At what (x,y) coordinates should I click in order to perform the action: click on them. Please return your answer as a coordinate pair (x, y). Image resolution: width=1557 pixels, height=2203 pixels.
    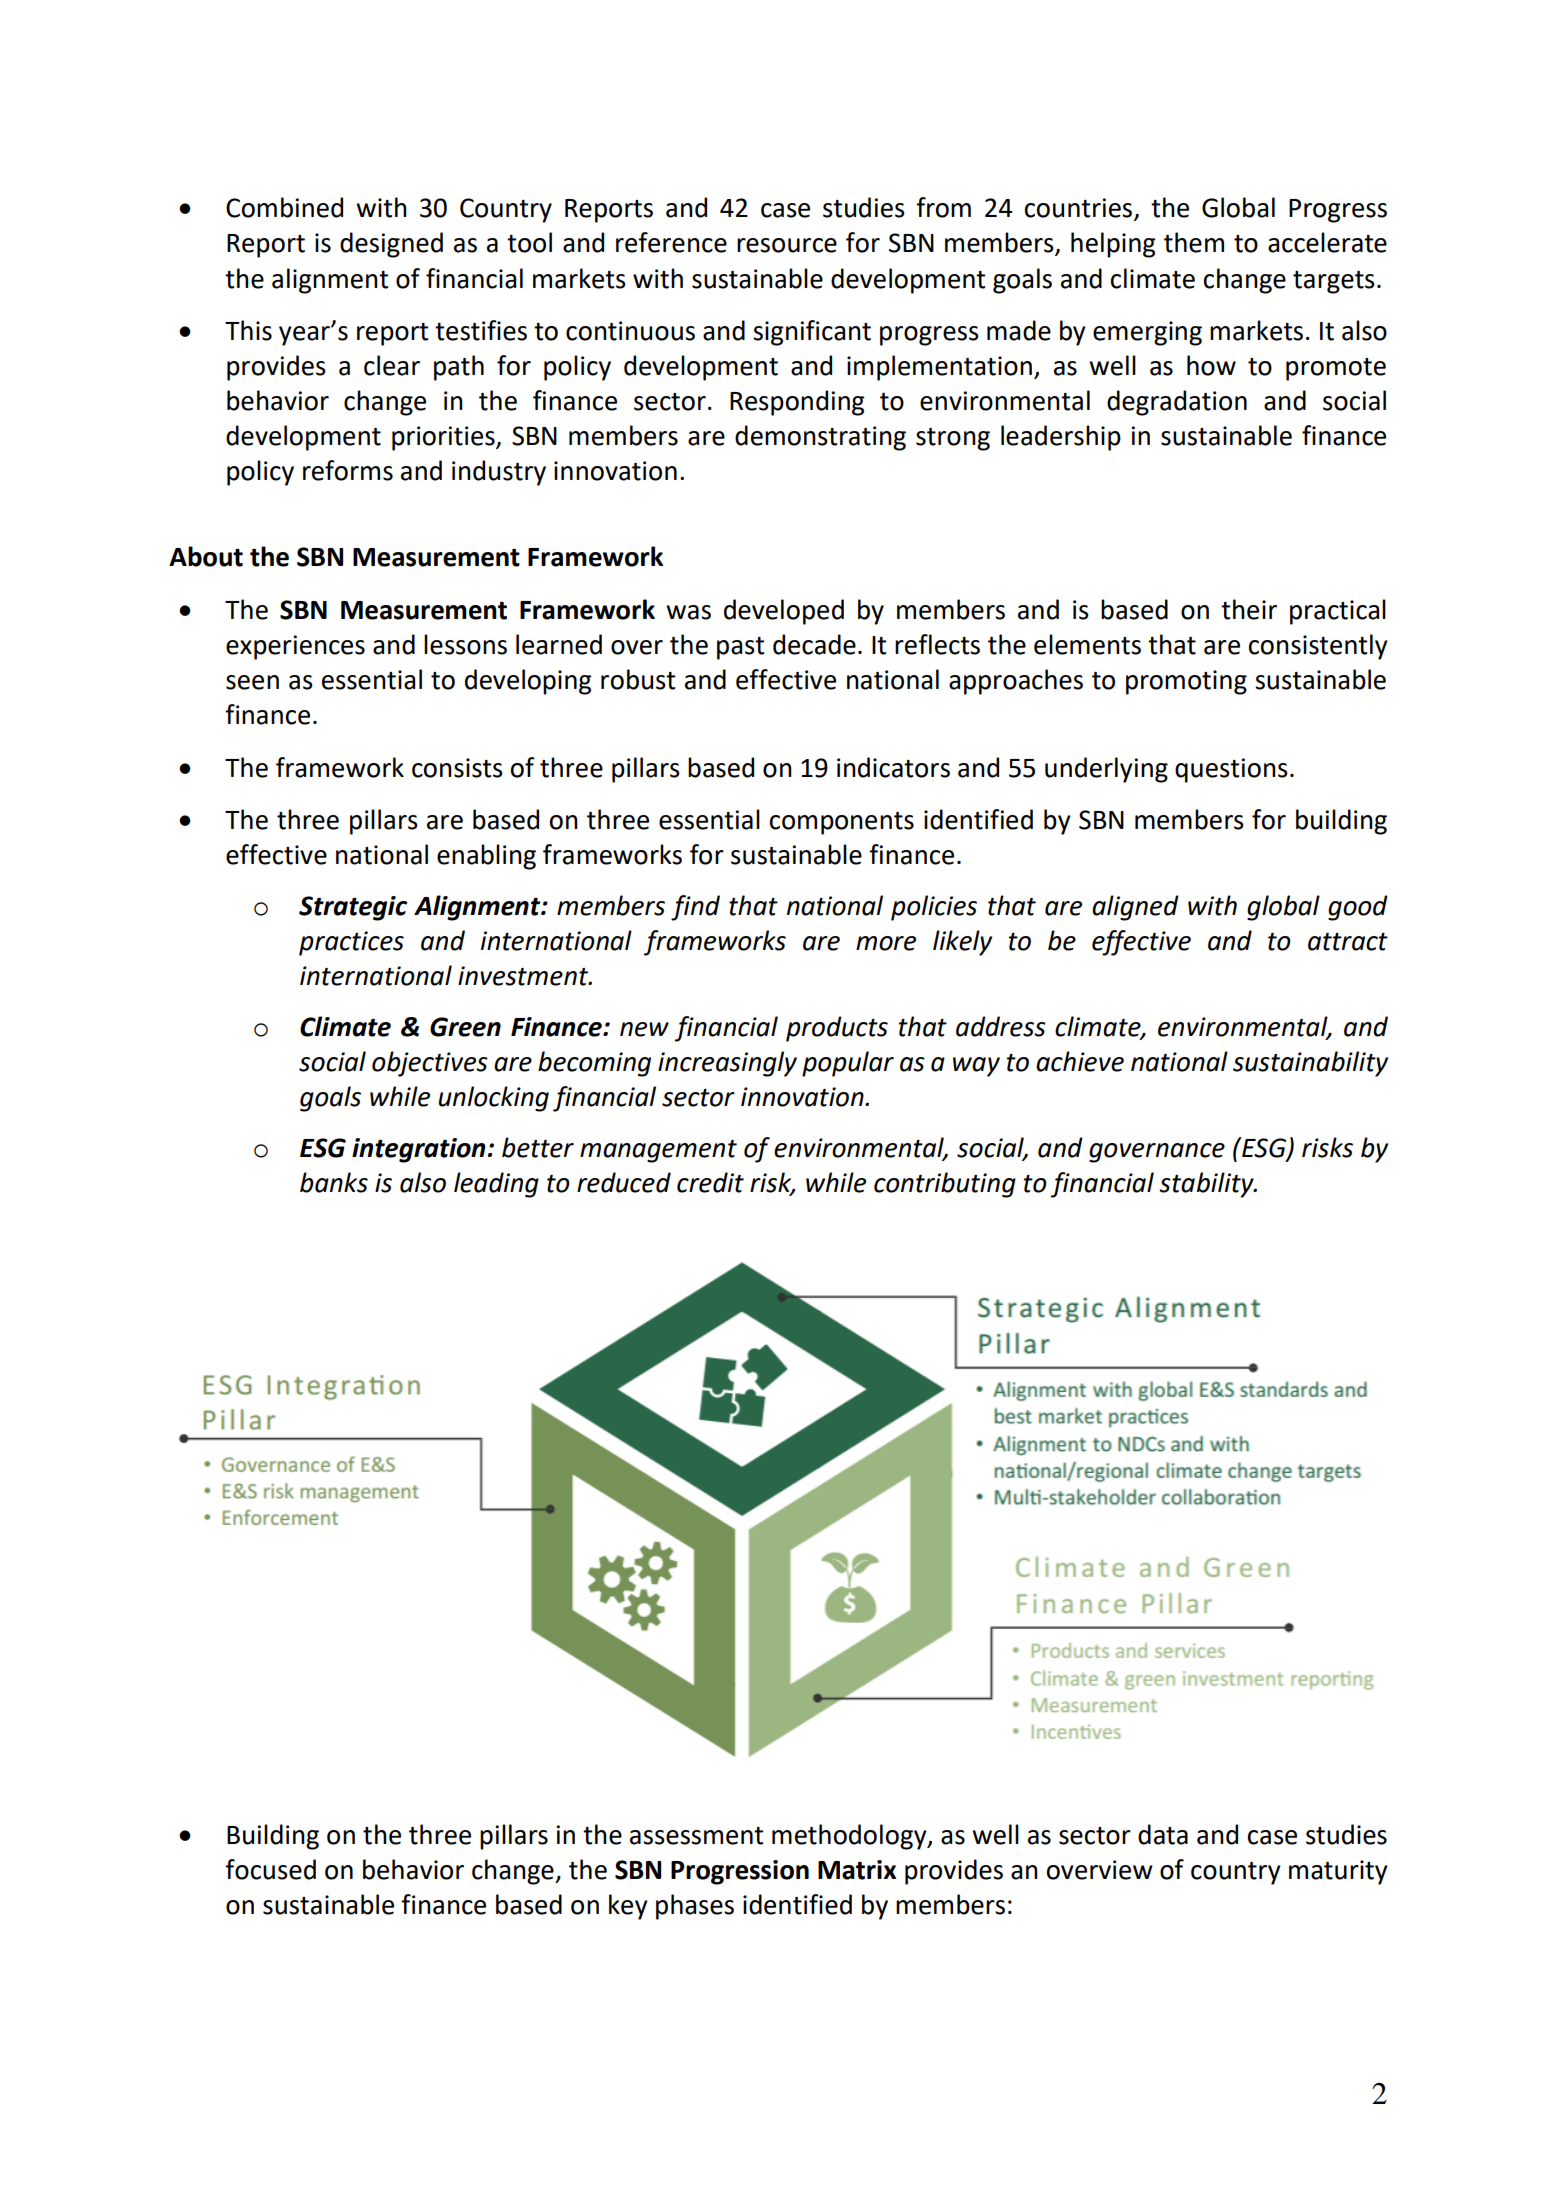
    Looking at the image, I should click on (1194, 242).
